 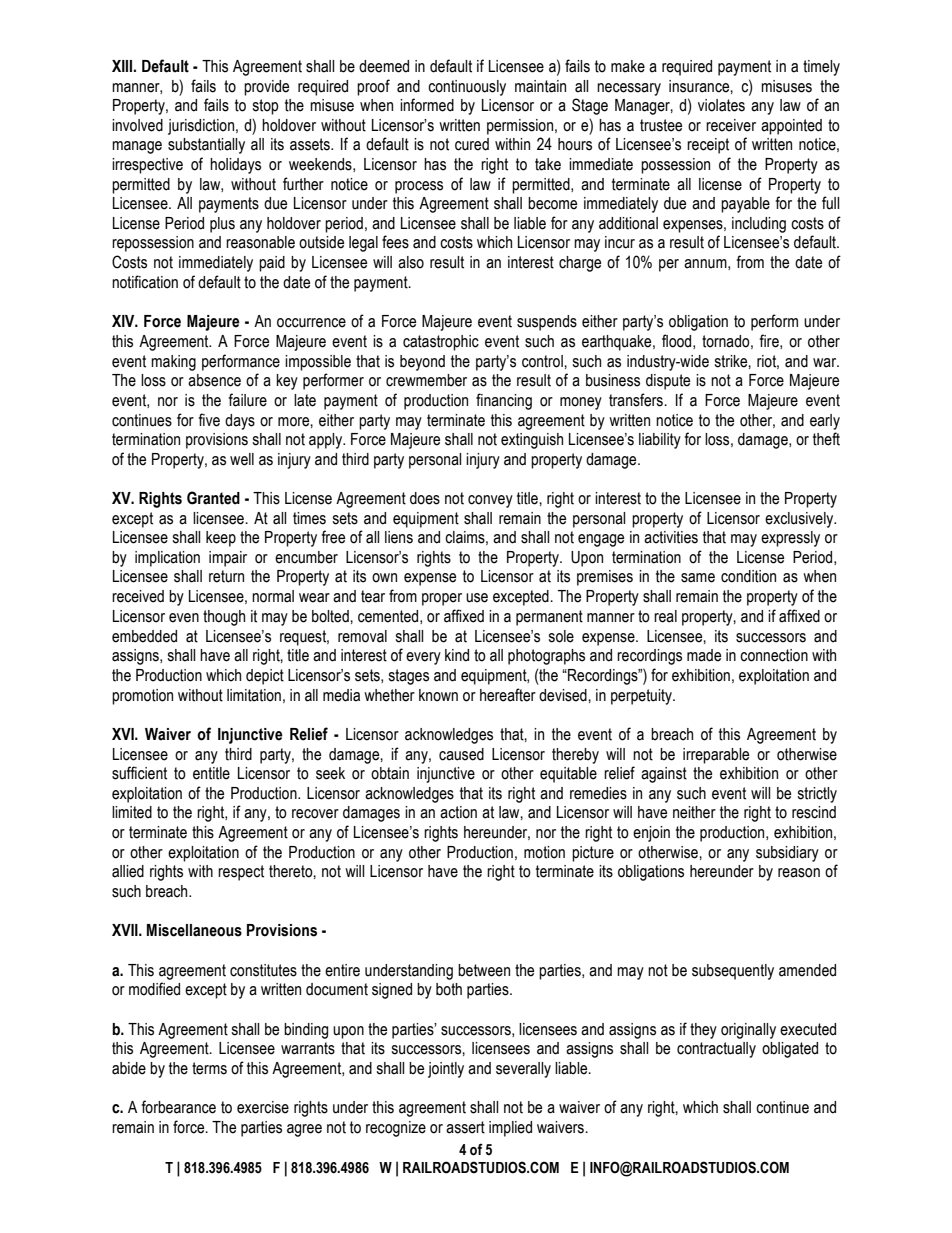 I want to click on receiver, so click(x=731, y=125).
